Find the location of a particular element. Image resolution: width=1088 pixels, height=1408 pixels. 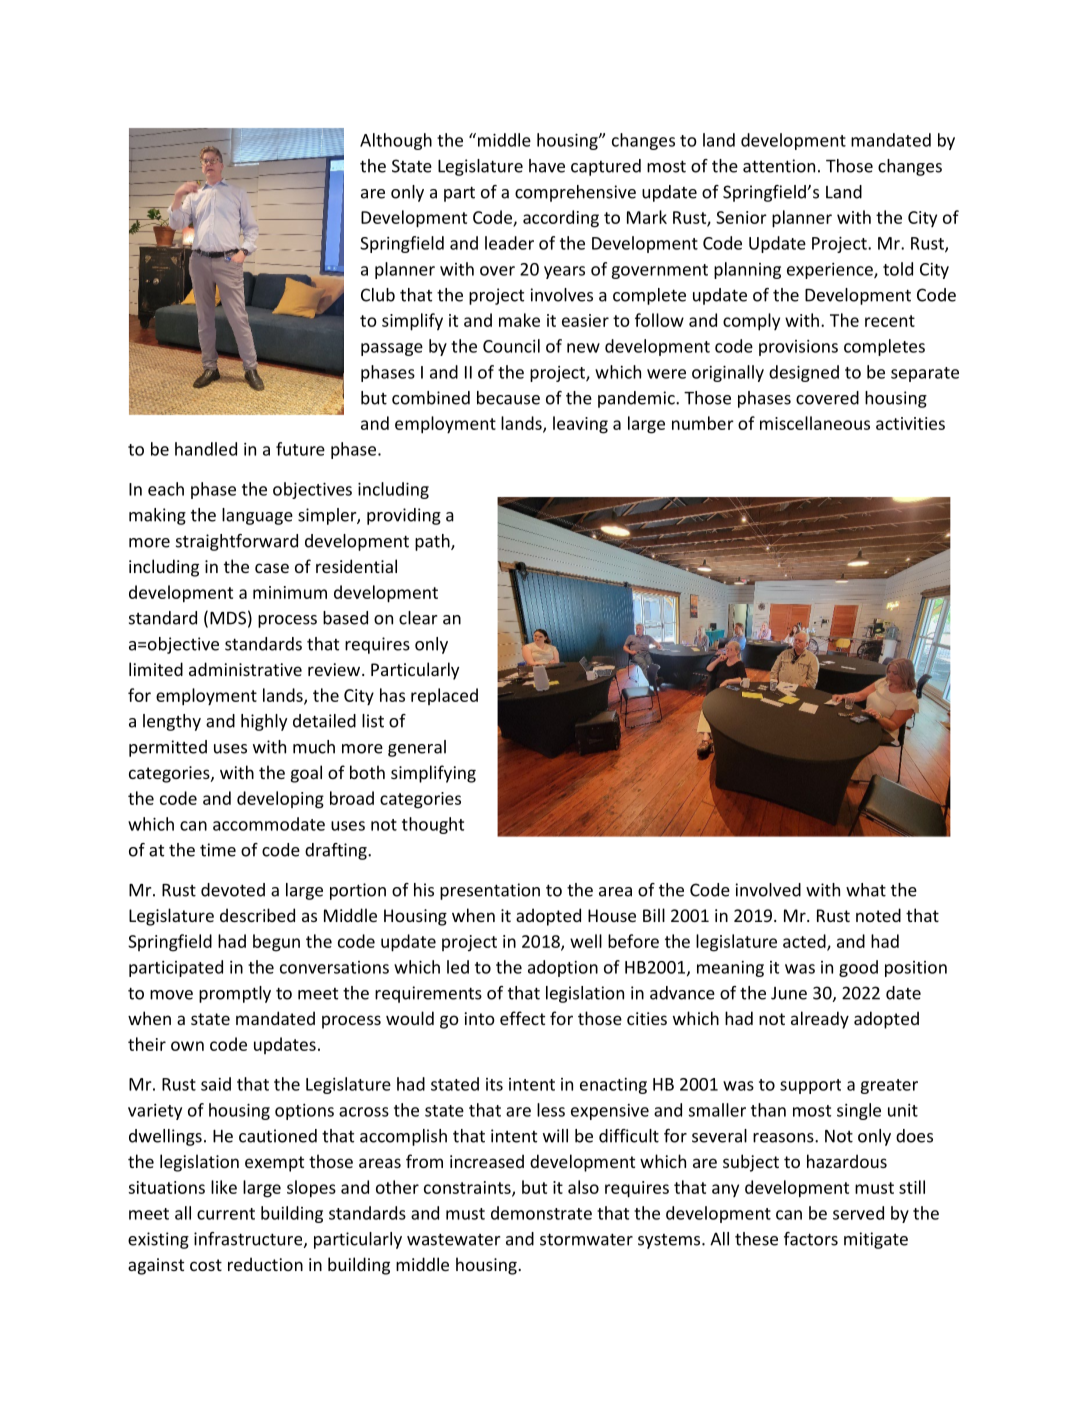

what is located at coordinates (866, 890).
